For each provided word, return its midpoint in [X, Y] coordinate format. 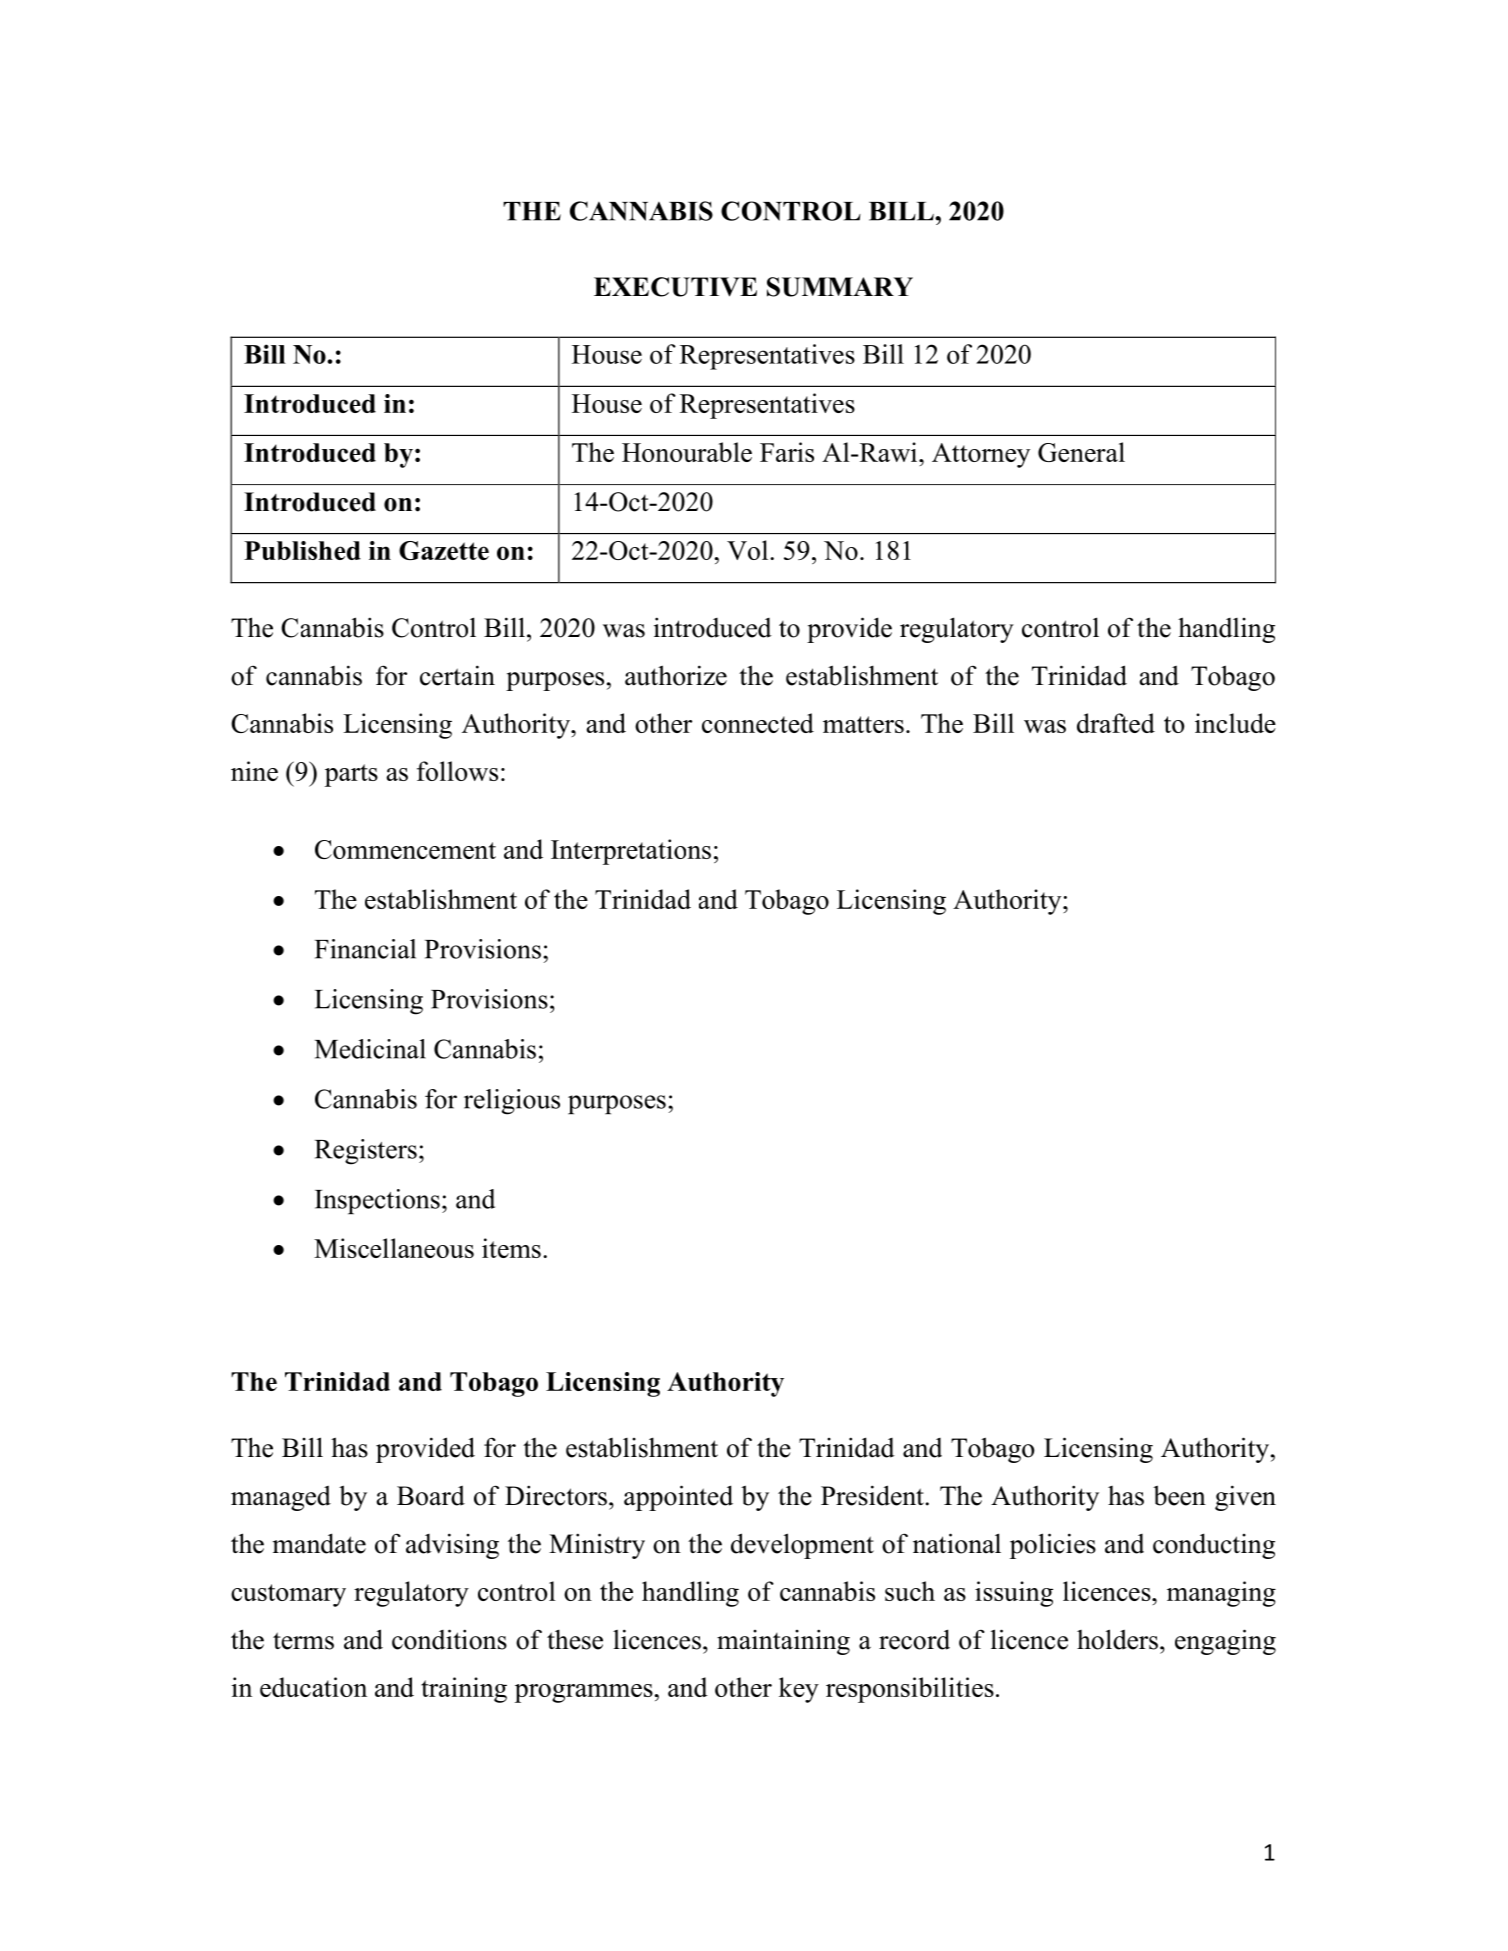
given [1245, 1498]
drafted [1116, 723]
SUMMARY [840, 287]
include [1235, 723]
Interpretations [631, 852]
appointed [678, 1498]
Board [431, 1495]
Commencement [405, 849]
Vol [749, 550]
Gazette [444, 550]
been [1179, 1495]
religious [512, 1102]
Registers [366, 1152]
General [1081, 452]
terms [303, 1641]
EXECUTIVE [675, 287]
